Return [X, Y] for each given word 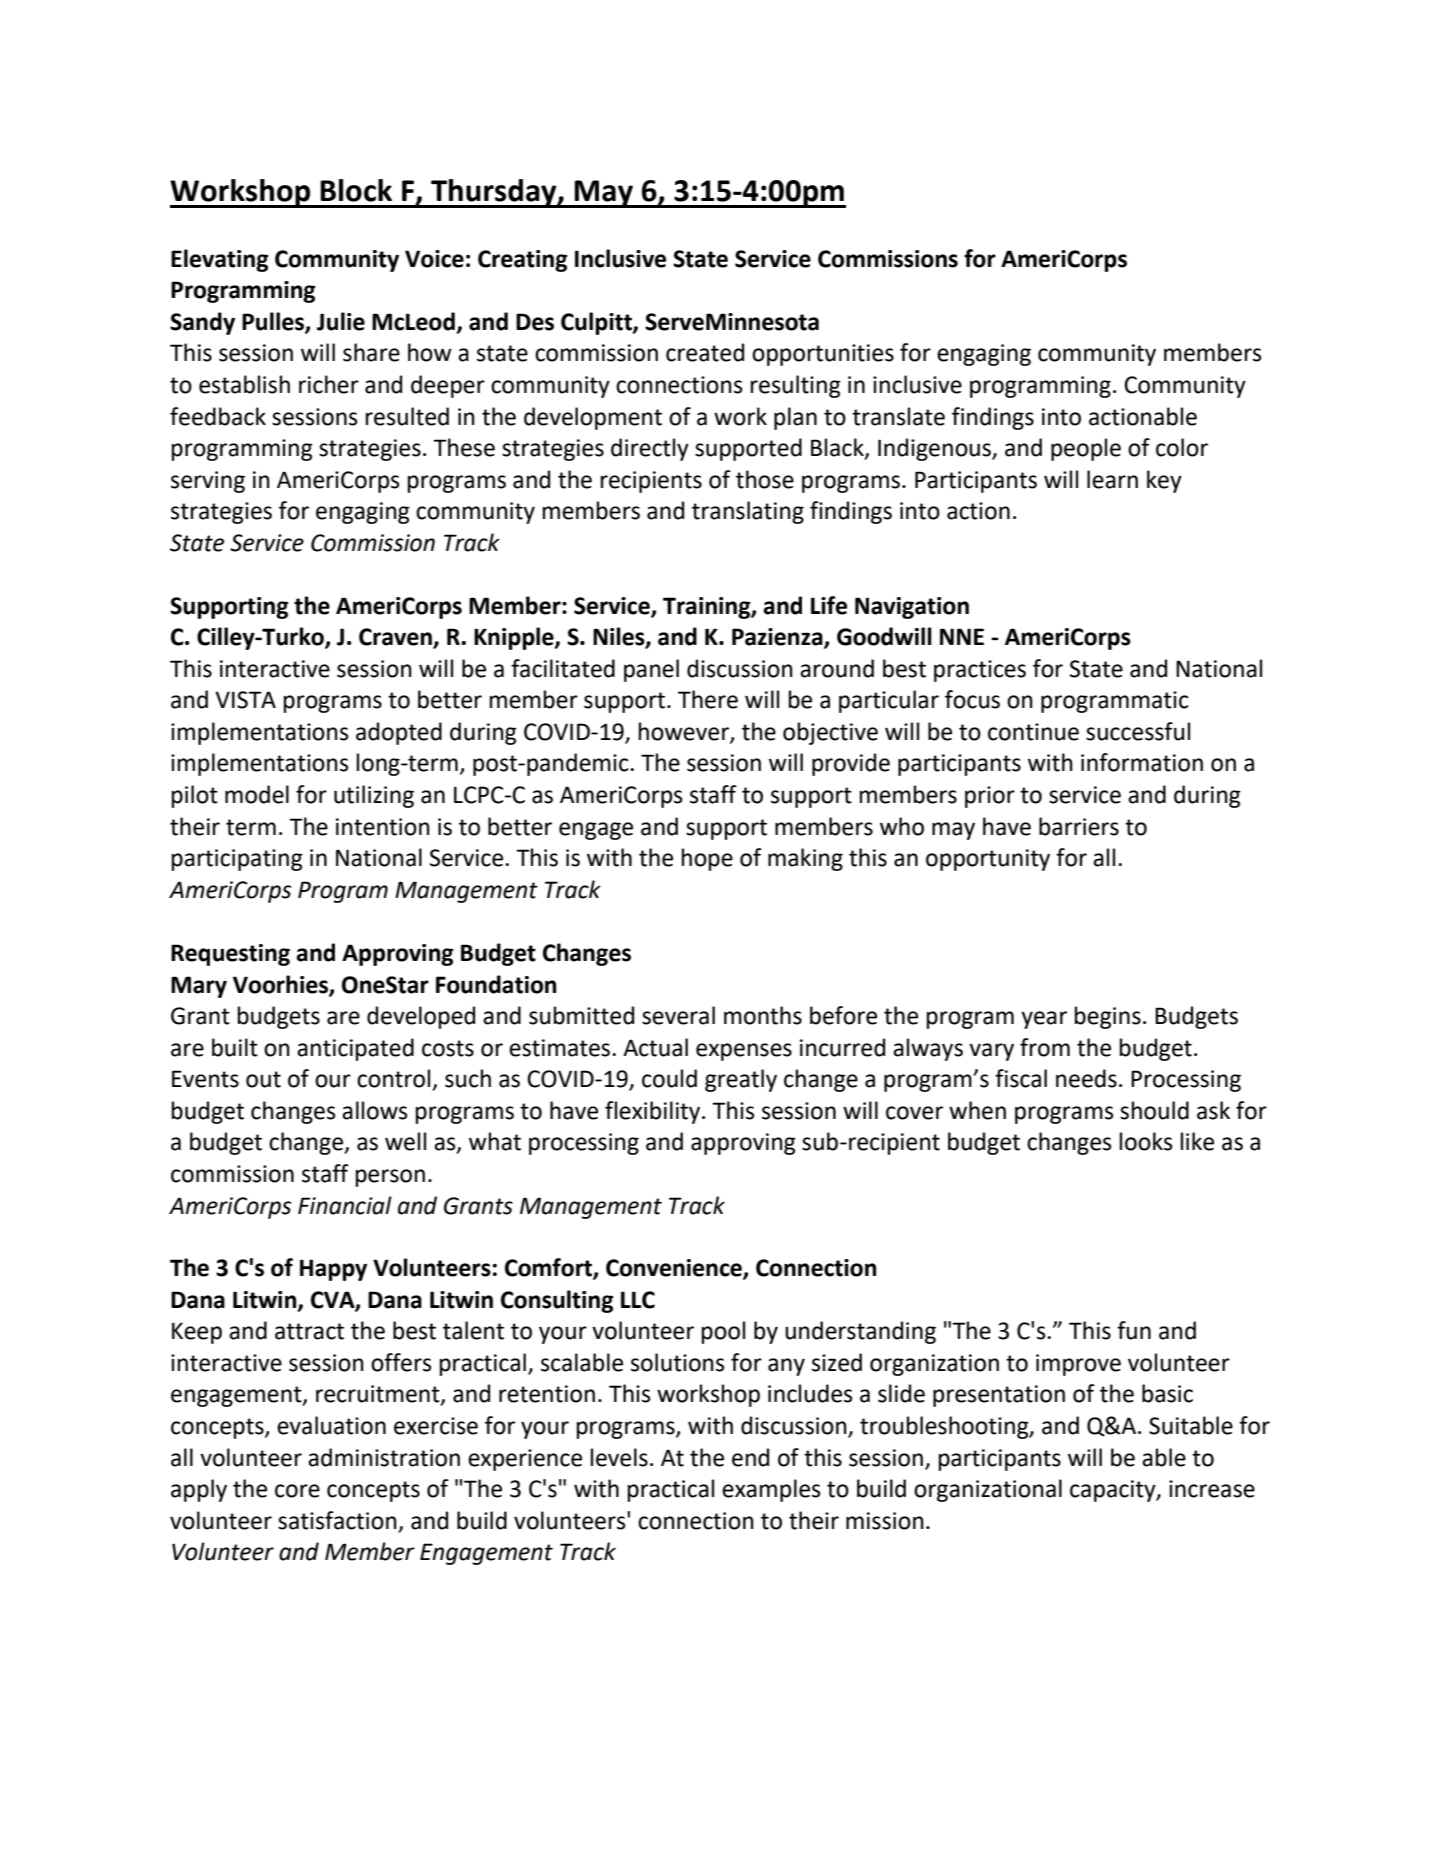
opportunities [823, 355]
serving [208, 482]
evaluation [331, 1425]
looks [1146, 1141]
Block [356, 190]
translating [748, 512]
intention [383, 827]
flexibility [654, 1112]
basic [1167, 1393]
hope [707, 859]
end [750, 1457]
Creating [523, 261]
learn [1112, 479]
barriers [1079, 826]
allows [375, 1110]
